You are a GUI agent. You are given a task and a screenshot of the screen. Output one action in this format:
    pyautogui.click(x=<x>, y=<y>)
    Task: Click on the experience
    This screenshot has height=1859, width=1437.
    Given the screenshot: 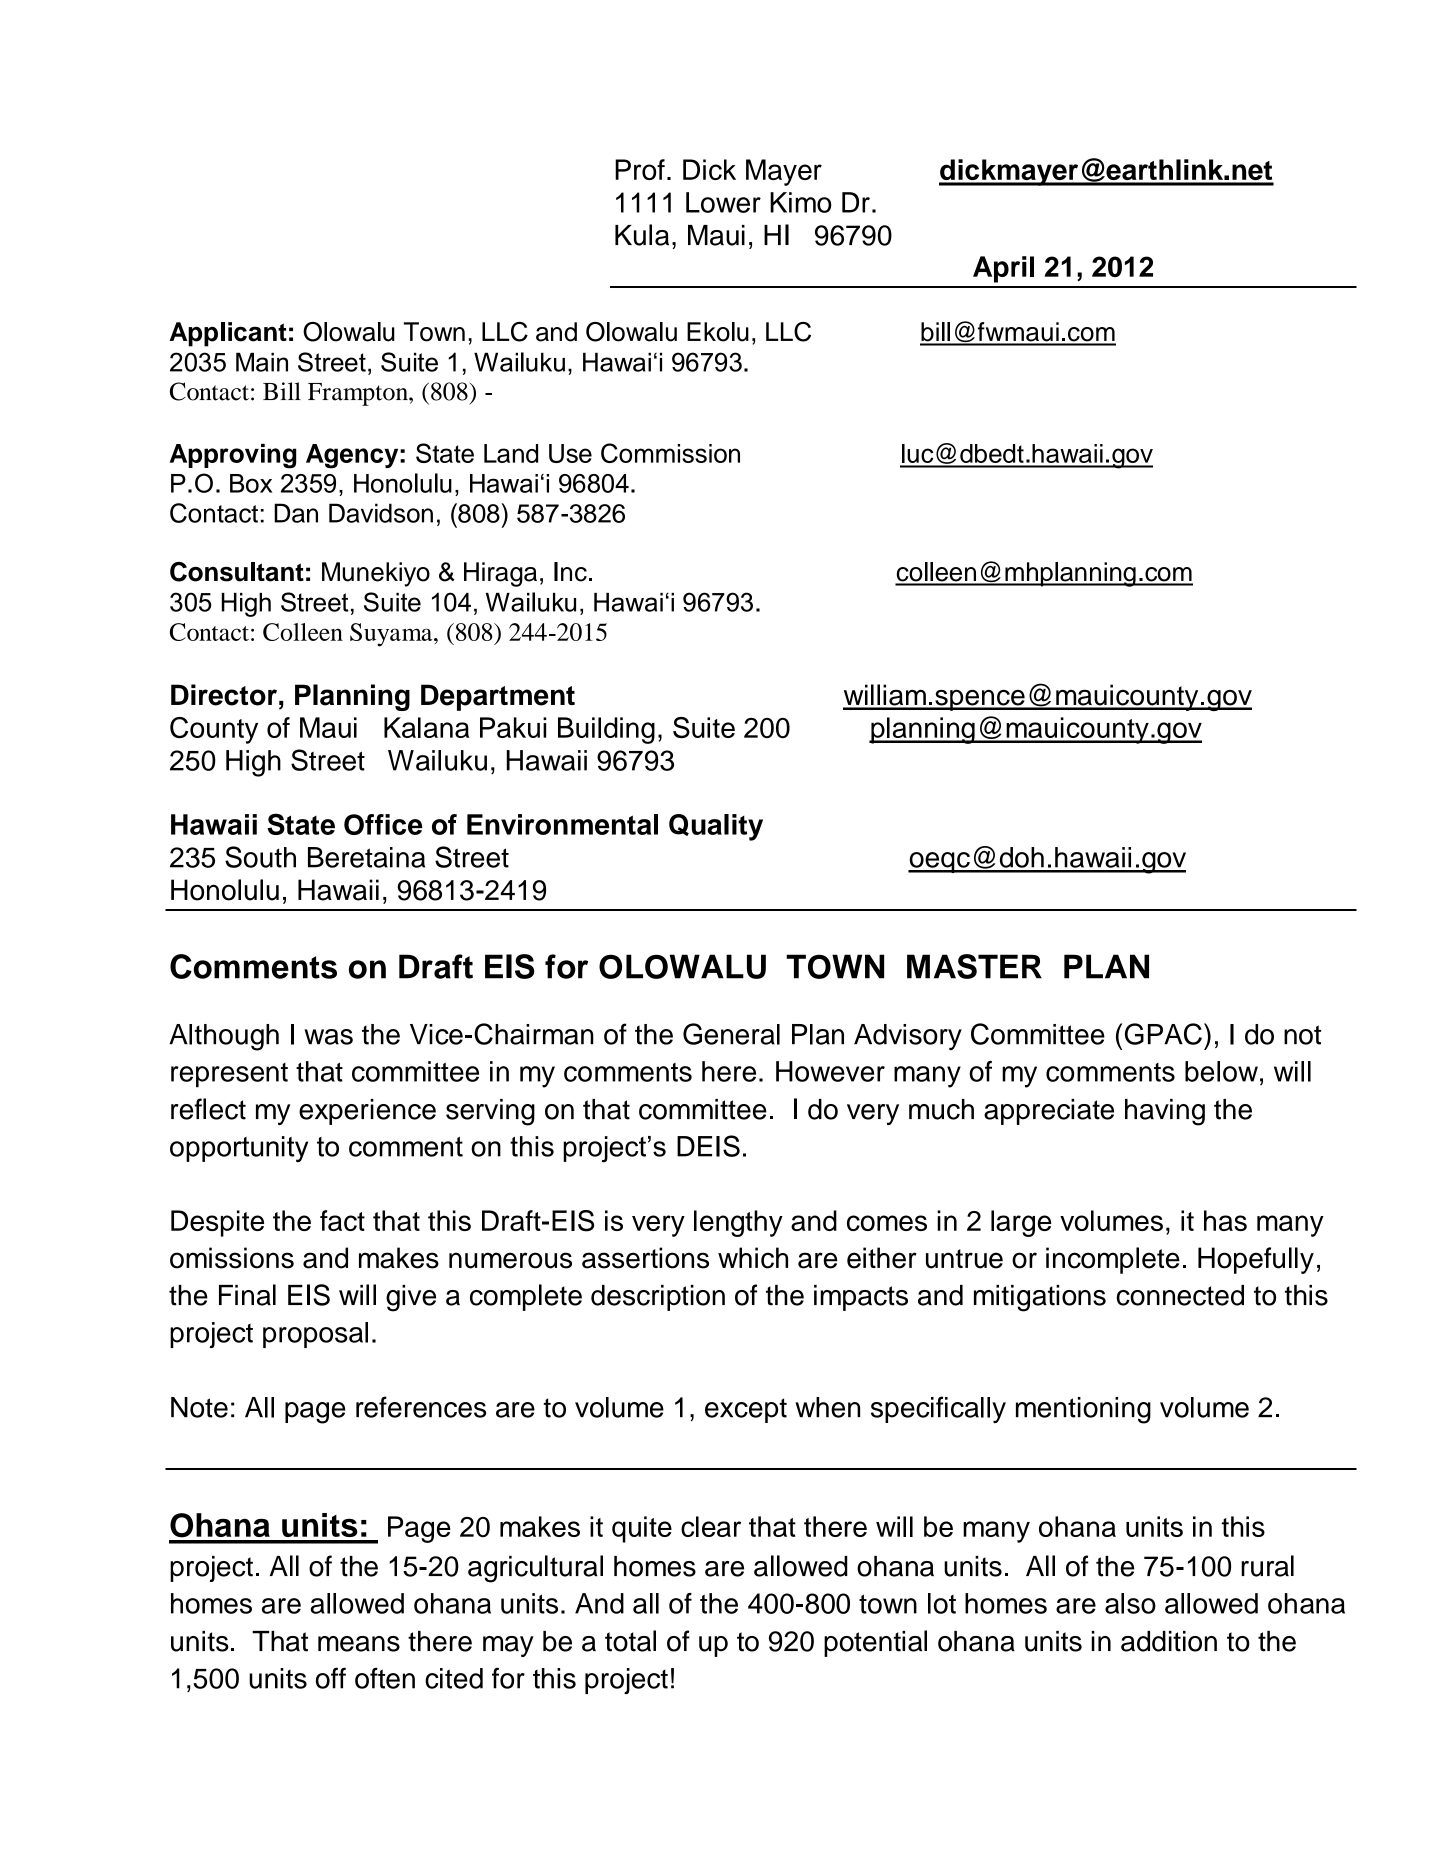 What is the action you would take?
    pyautogui.click(x=367, y=1112)
